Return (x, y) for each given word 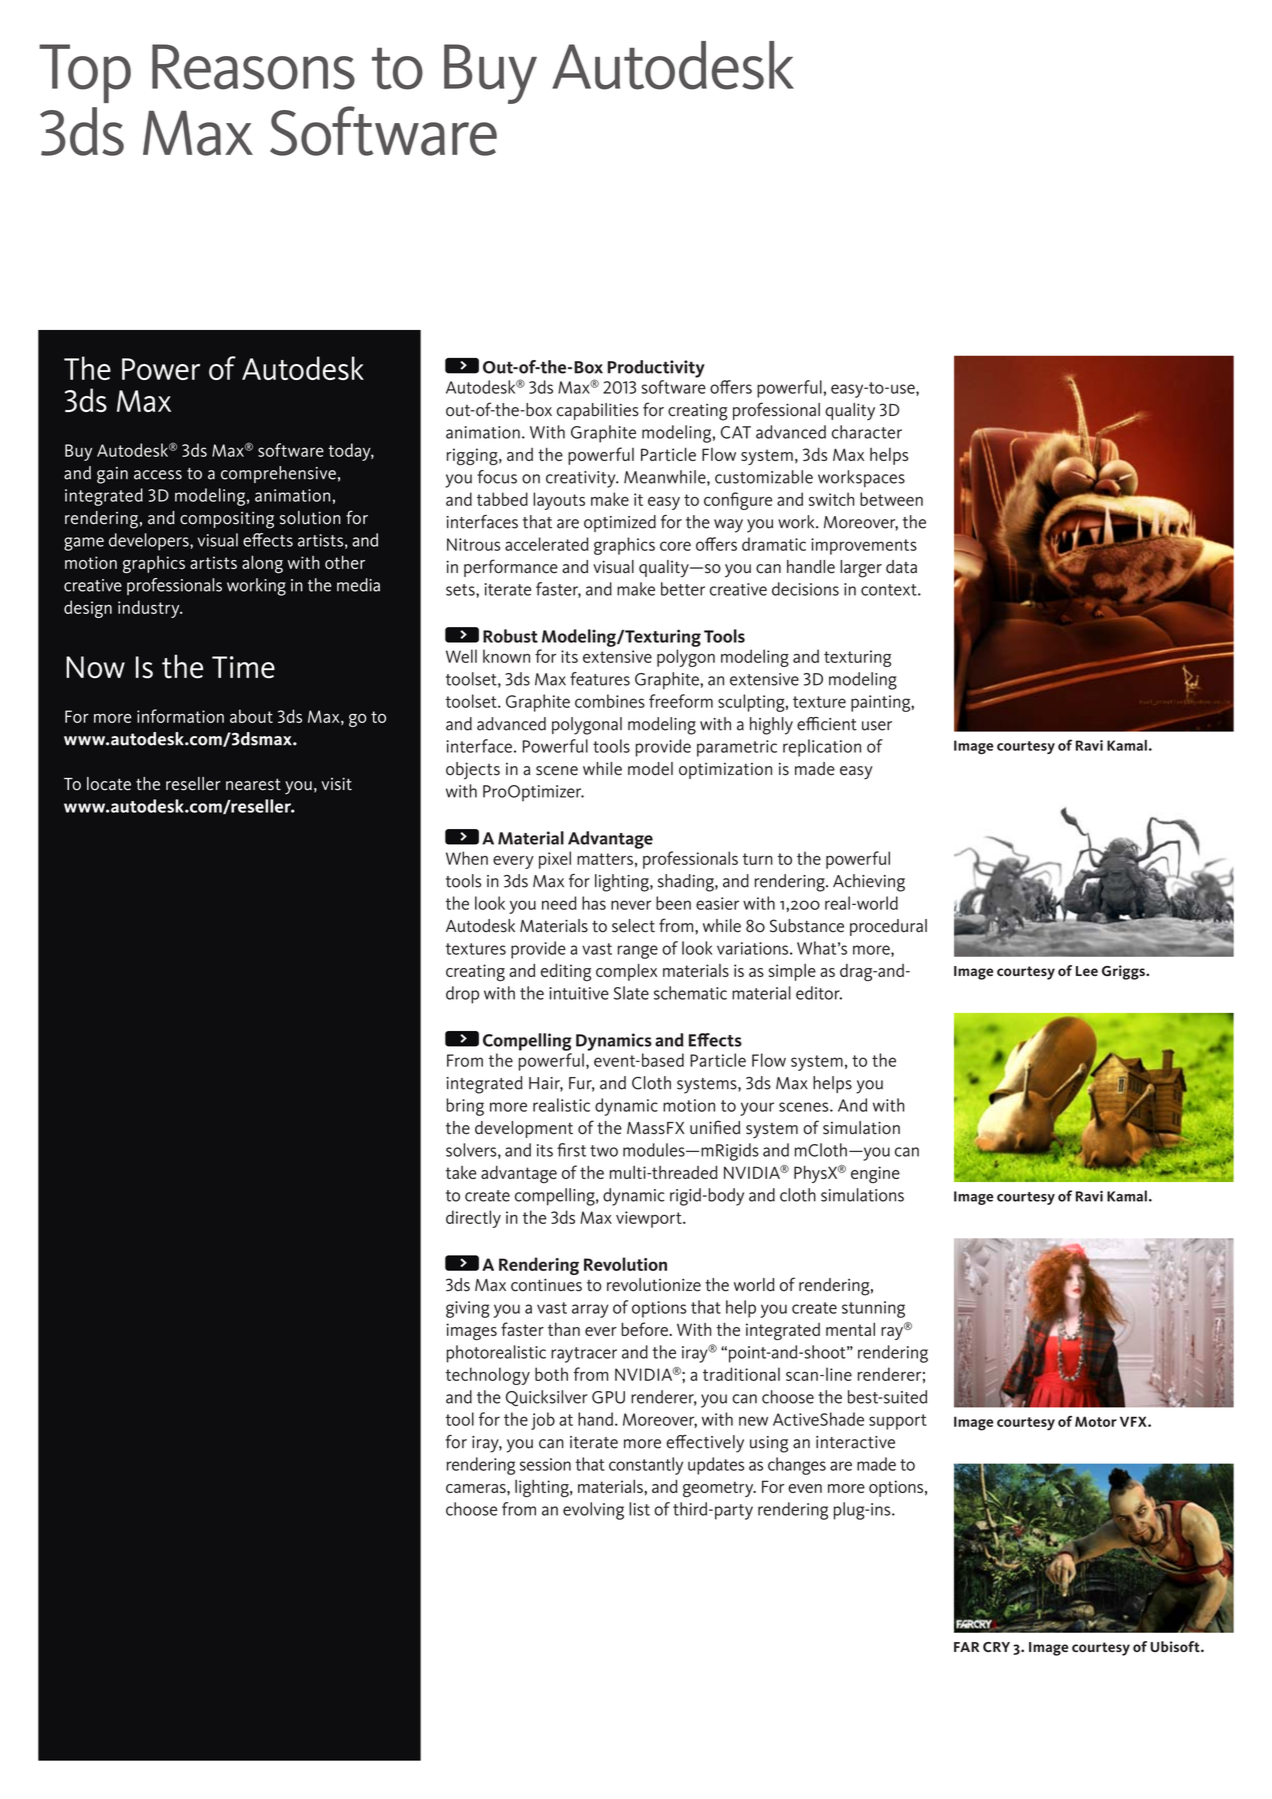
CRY (996, 1647)
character (867, 432)
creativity (582, 479)
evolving (593, 1511)
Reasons (253, 67)
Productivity (656, 369)
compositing (227, 520)
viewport (650, 1219)
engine (875, 1174)
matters (605, 859)
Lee (1087, 971)
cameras (477, 1488)
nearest (253, 784)
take (461, 1172)
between (891, 499)
